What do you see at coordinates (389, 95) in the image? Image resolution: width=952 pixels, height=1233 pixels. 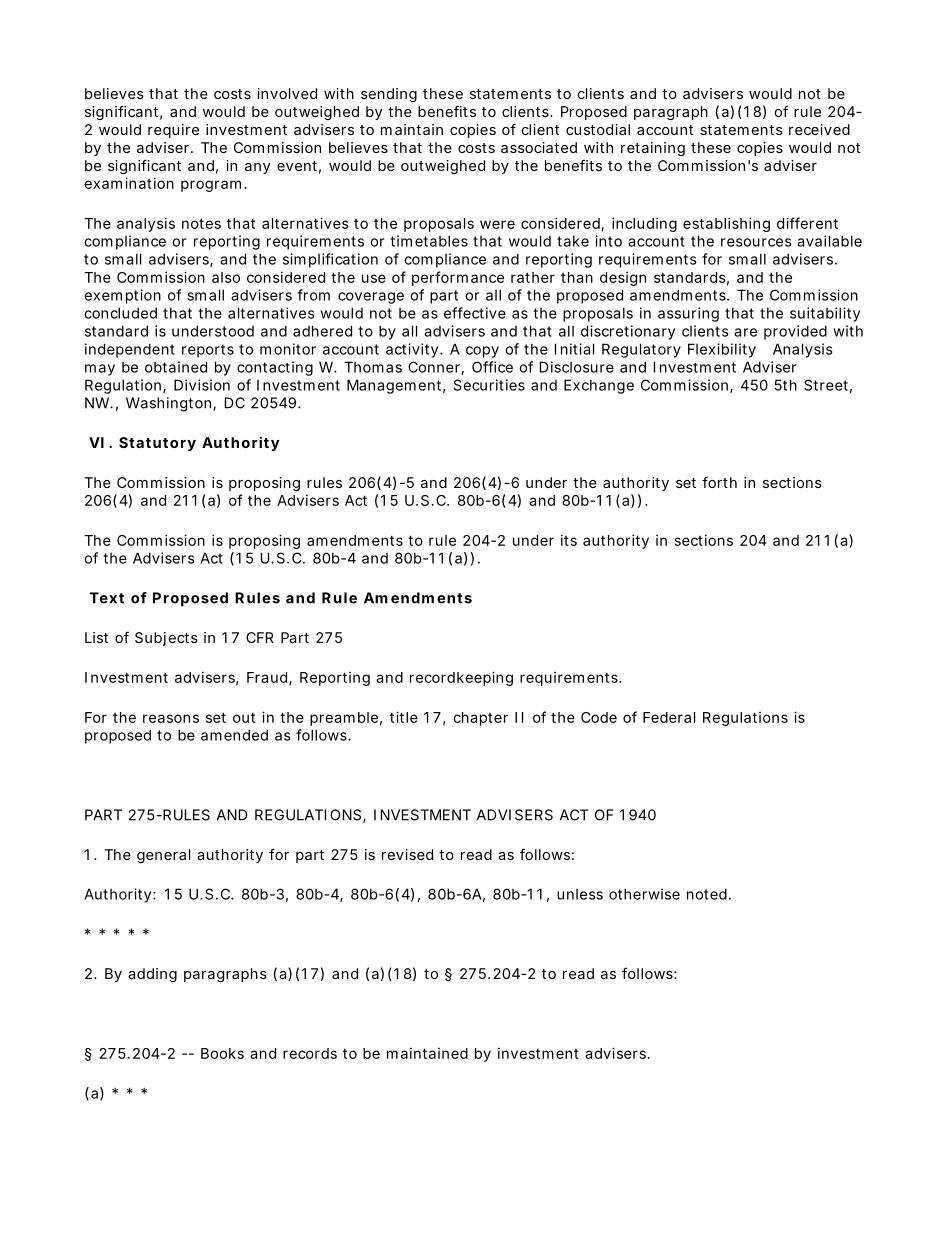 I see `sending` at bounding box center [389, 95].
